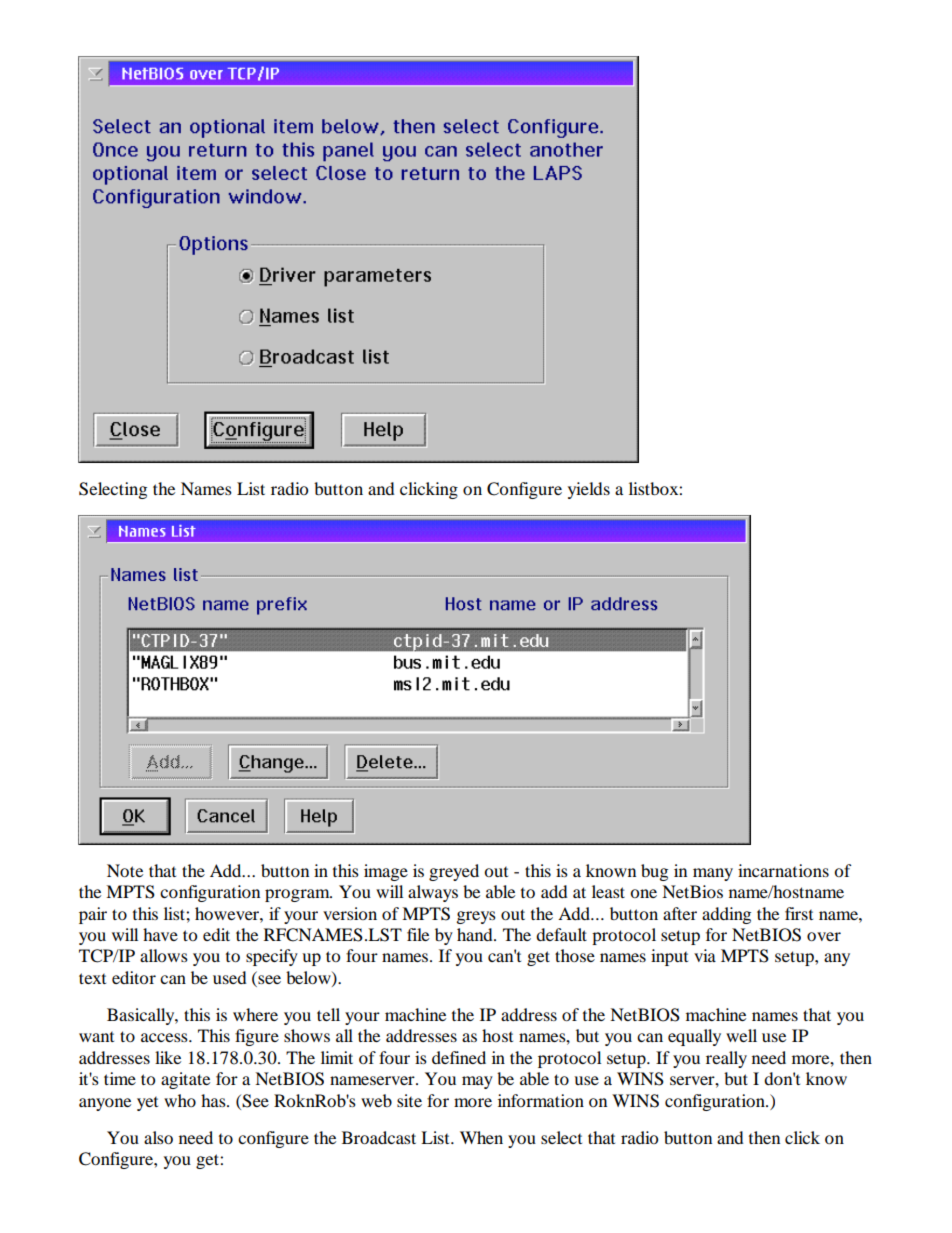 This document has height=1233, width=952. Describe the element at coordinates (713, 874) in the document. I see `many` at that location.
